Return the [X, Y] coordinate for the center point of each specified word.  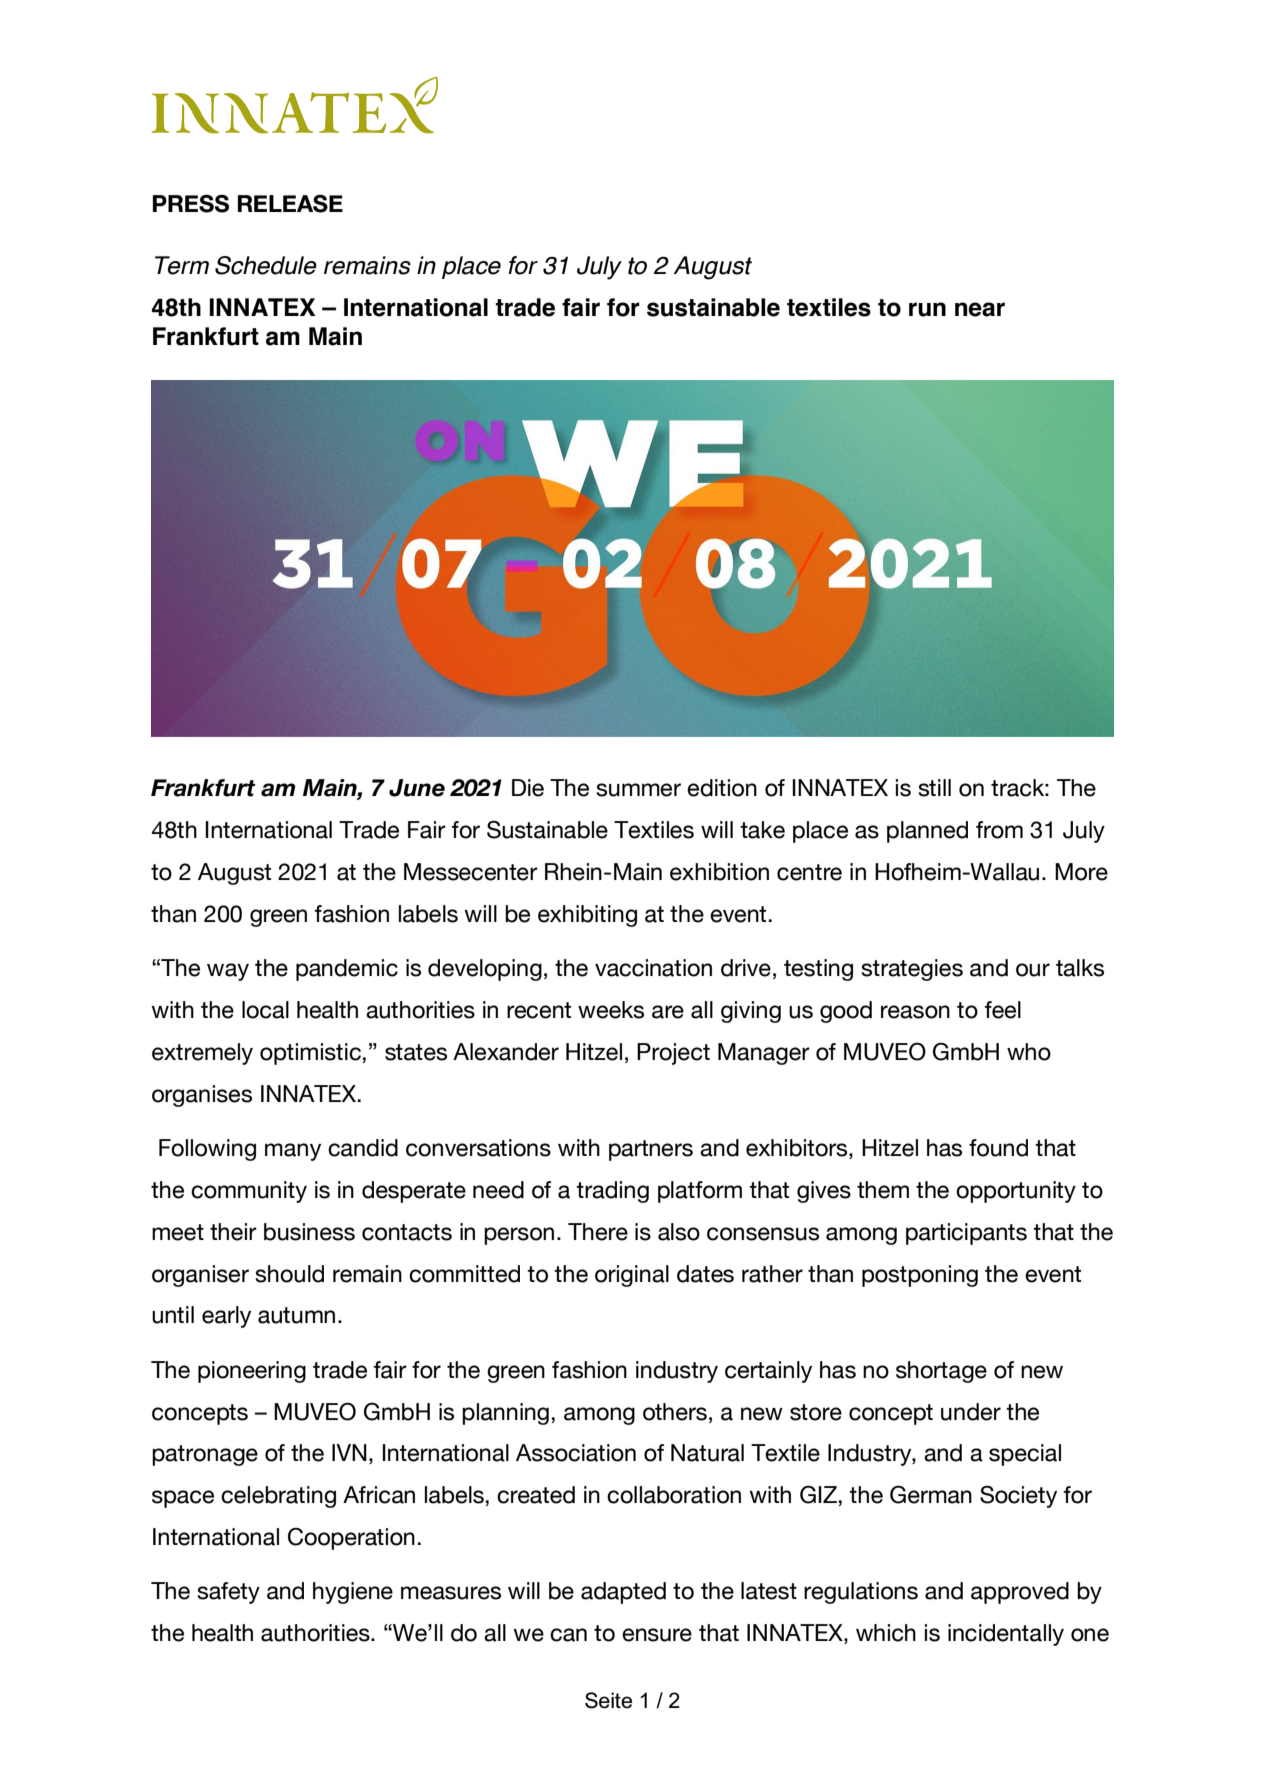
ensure [657, 1635]
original [632, 1276]
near [980, 309]
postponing [920, 1276]
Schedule [266, 265]
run [927, 309]
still [934, 788]
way [228, 972]
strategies [912, 970]
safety [228, 1593]
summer [638, 790]
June [417, 788]
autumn [296, 1315]
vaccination [653, 968]
